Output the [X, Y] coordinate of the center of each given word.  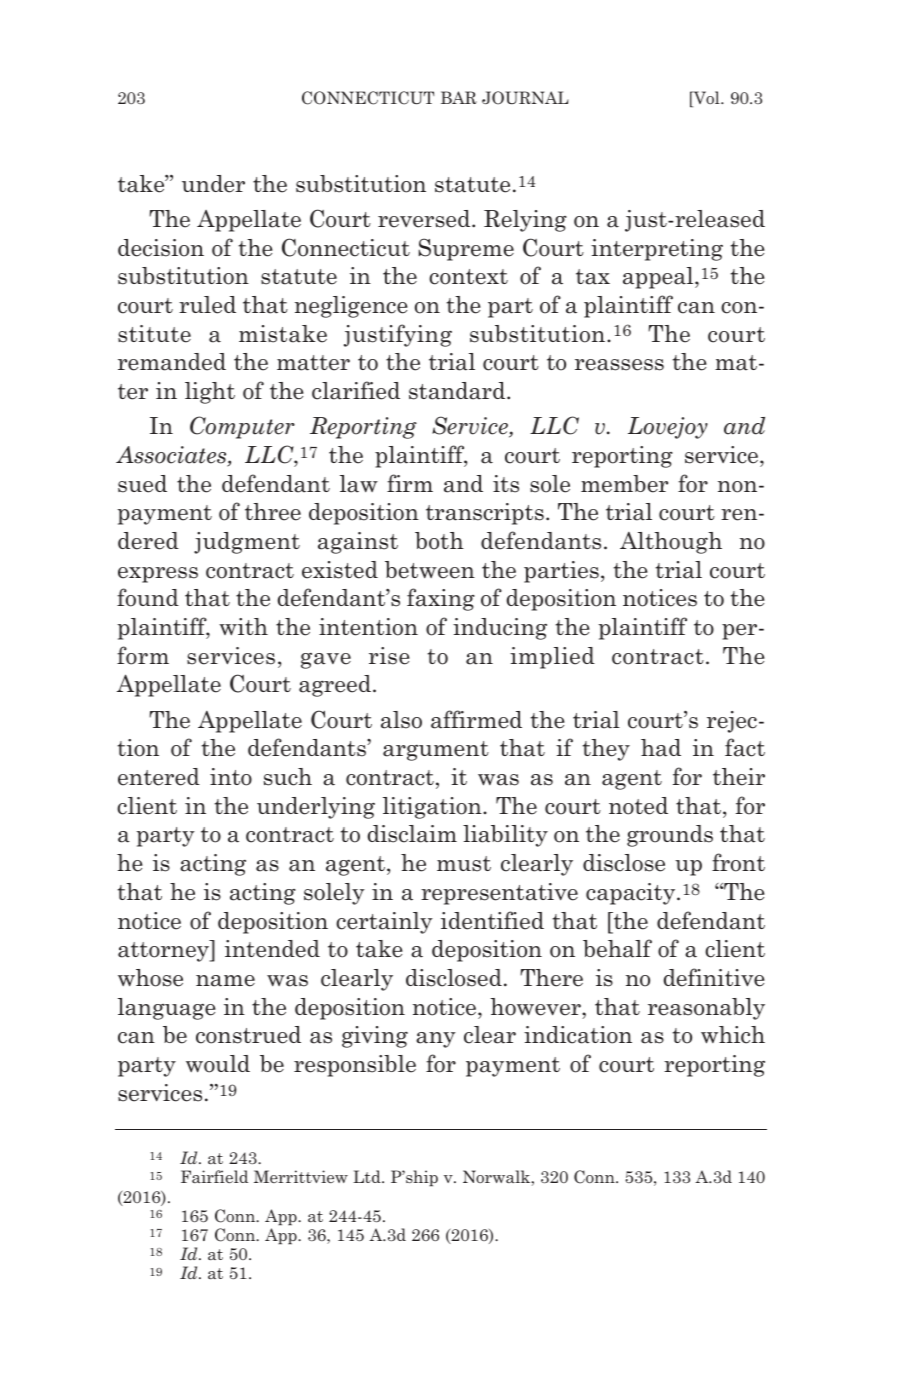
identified [492, 920]
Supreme [466, 249]
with [243, 627]
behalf [617, 948]
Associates [172, 456]
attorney [165, 951]
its [506, 484]
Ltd [368, 1176]
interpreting [657, 250]
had [661, 748]
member [624, 484]
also [401, 720]
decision [161, 248]
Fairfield [214, 1176]
